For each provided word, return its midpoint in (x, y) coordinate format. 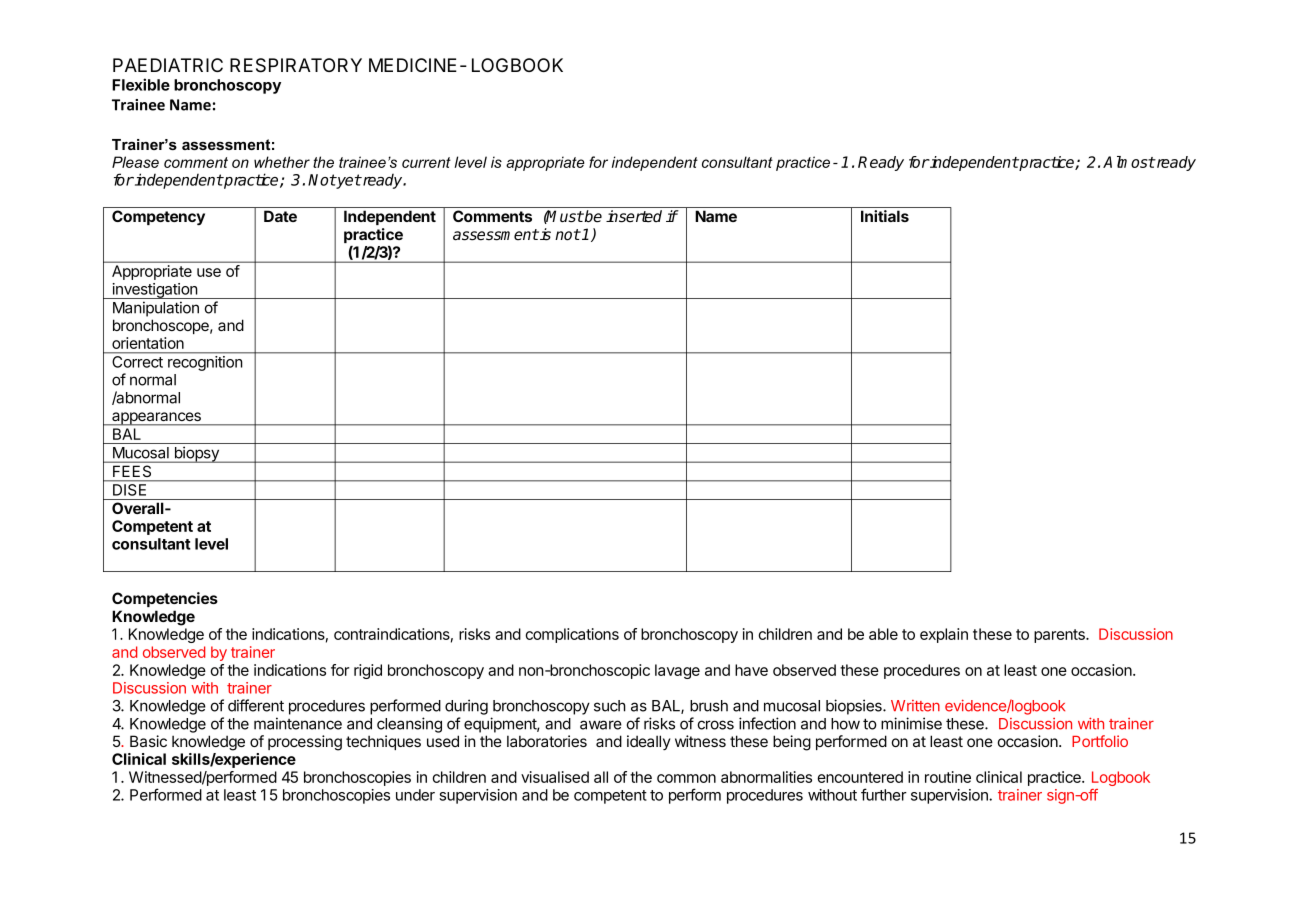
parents (1060, 636)
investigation (154, 291)
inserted (634, 216)
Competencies (165, 599)
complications (572, 635)
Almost (1129, 162)
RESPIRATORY (296, 65)
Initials (885, 216)
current (426, 162)
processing (305, 743)
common (686, 778)
